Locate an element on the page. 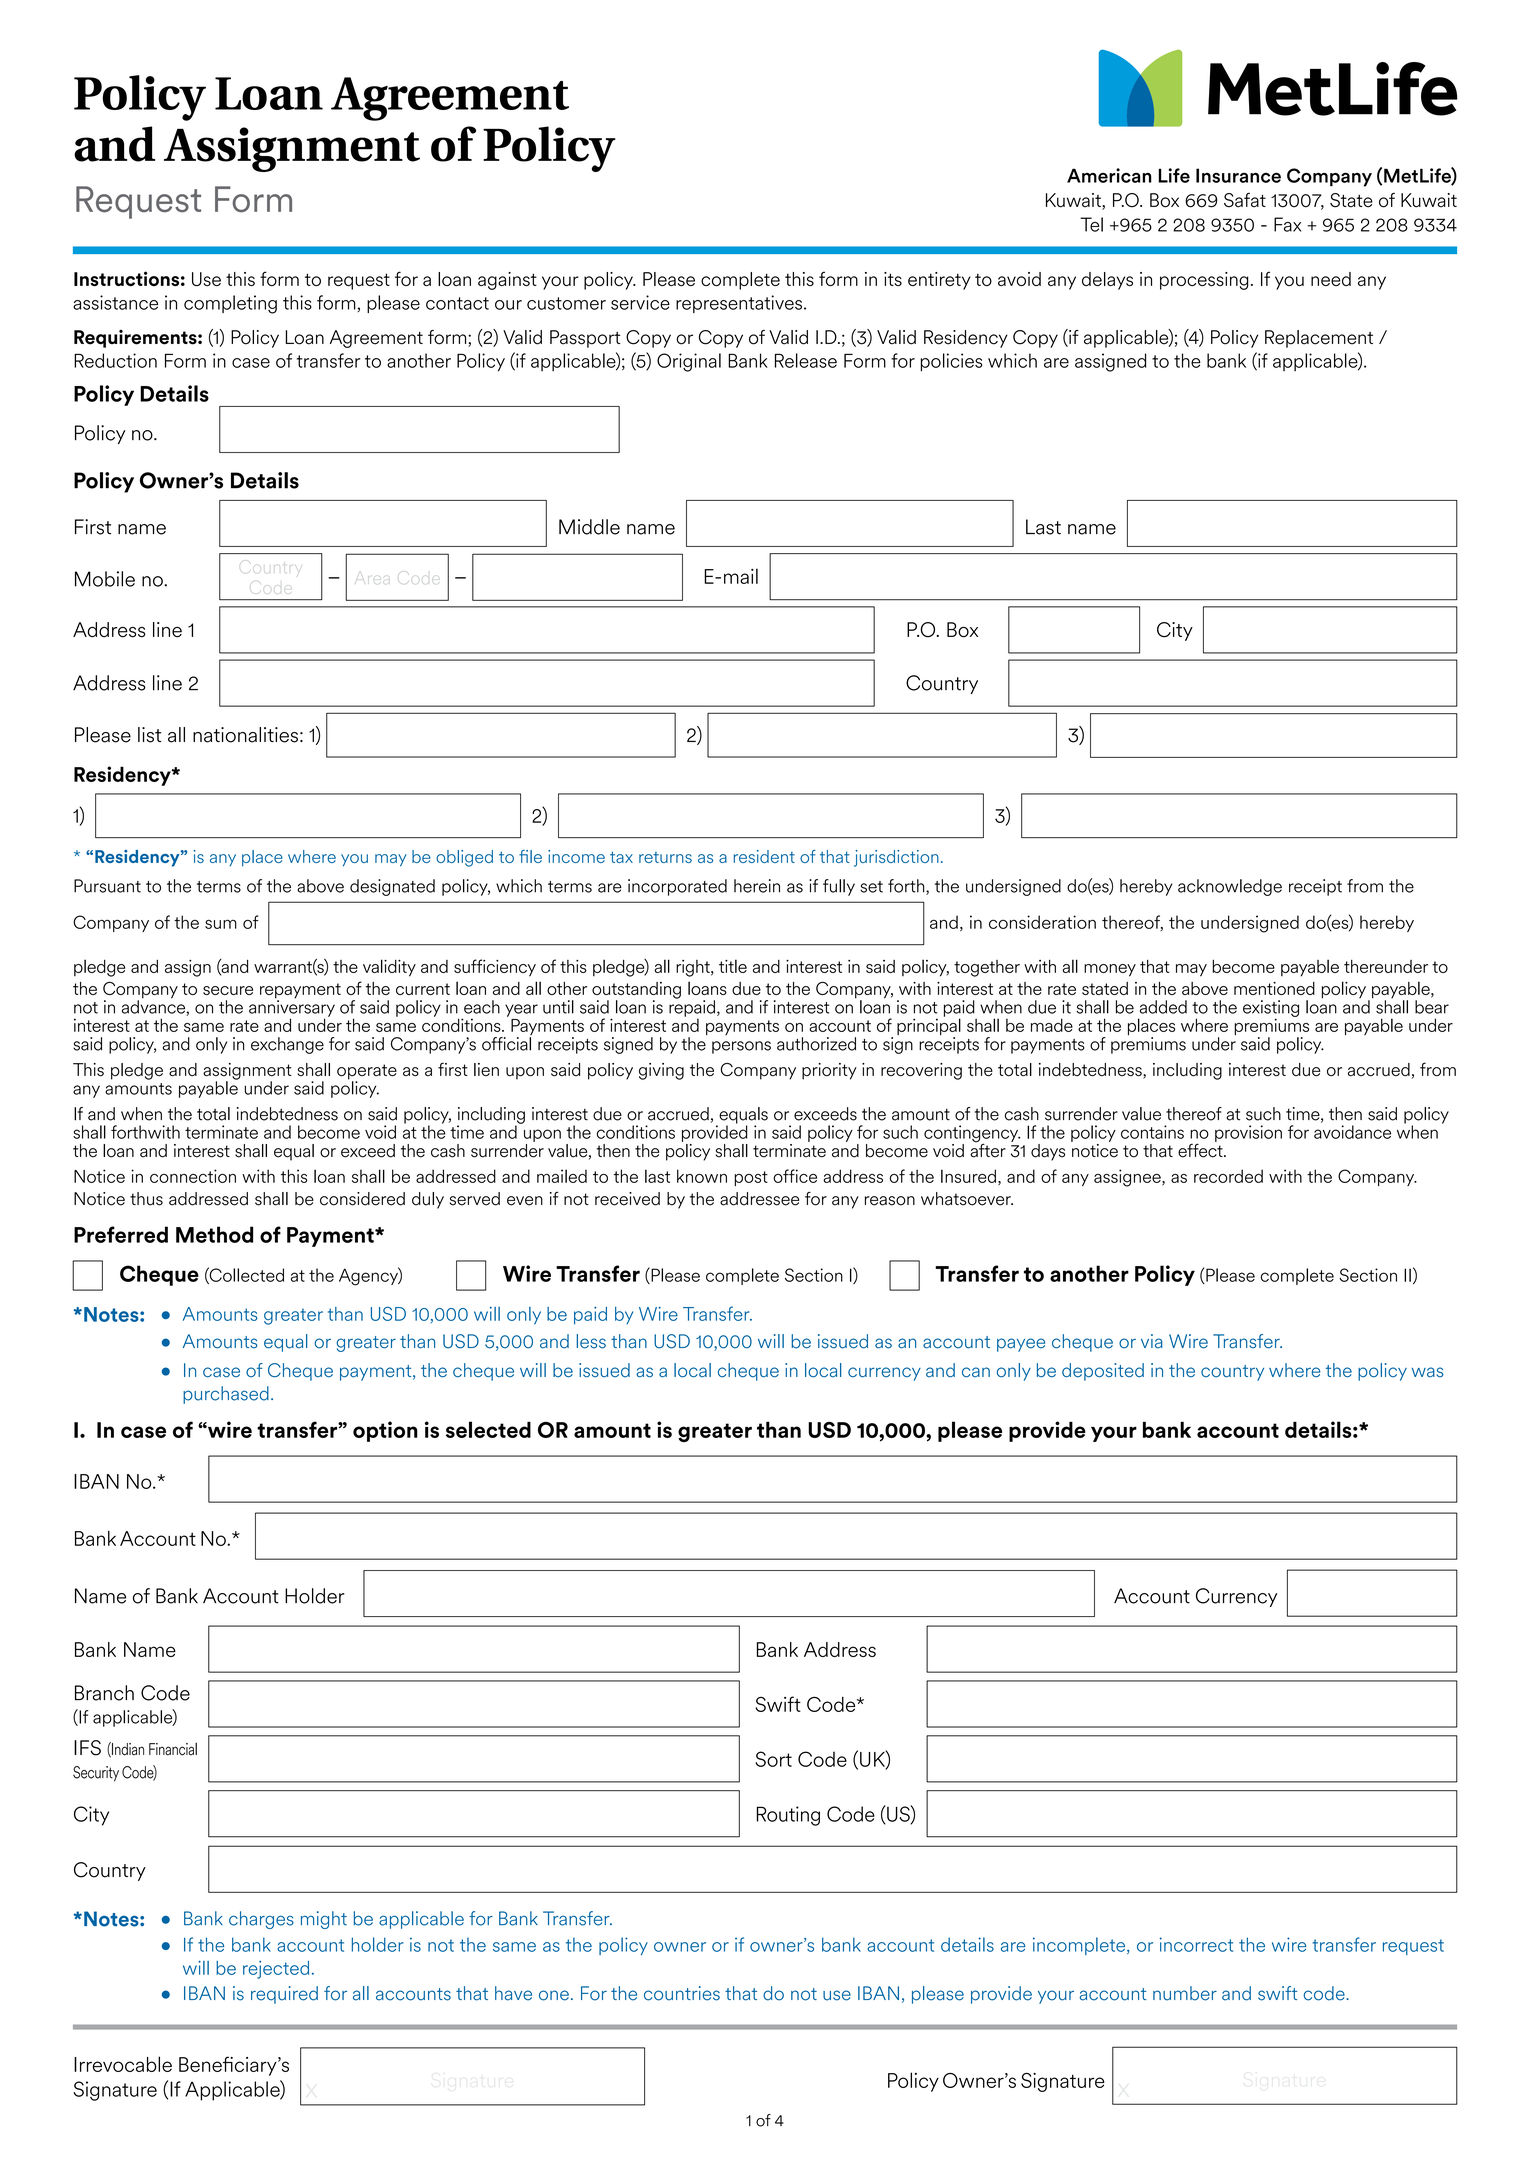 The width and height of the page is (1530, 2164). Sort is located at coordinates (773, 1759).
